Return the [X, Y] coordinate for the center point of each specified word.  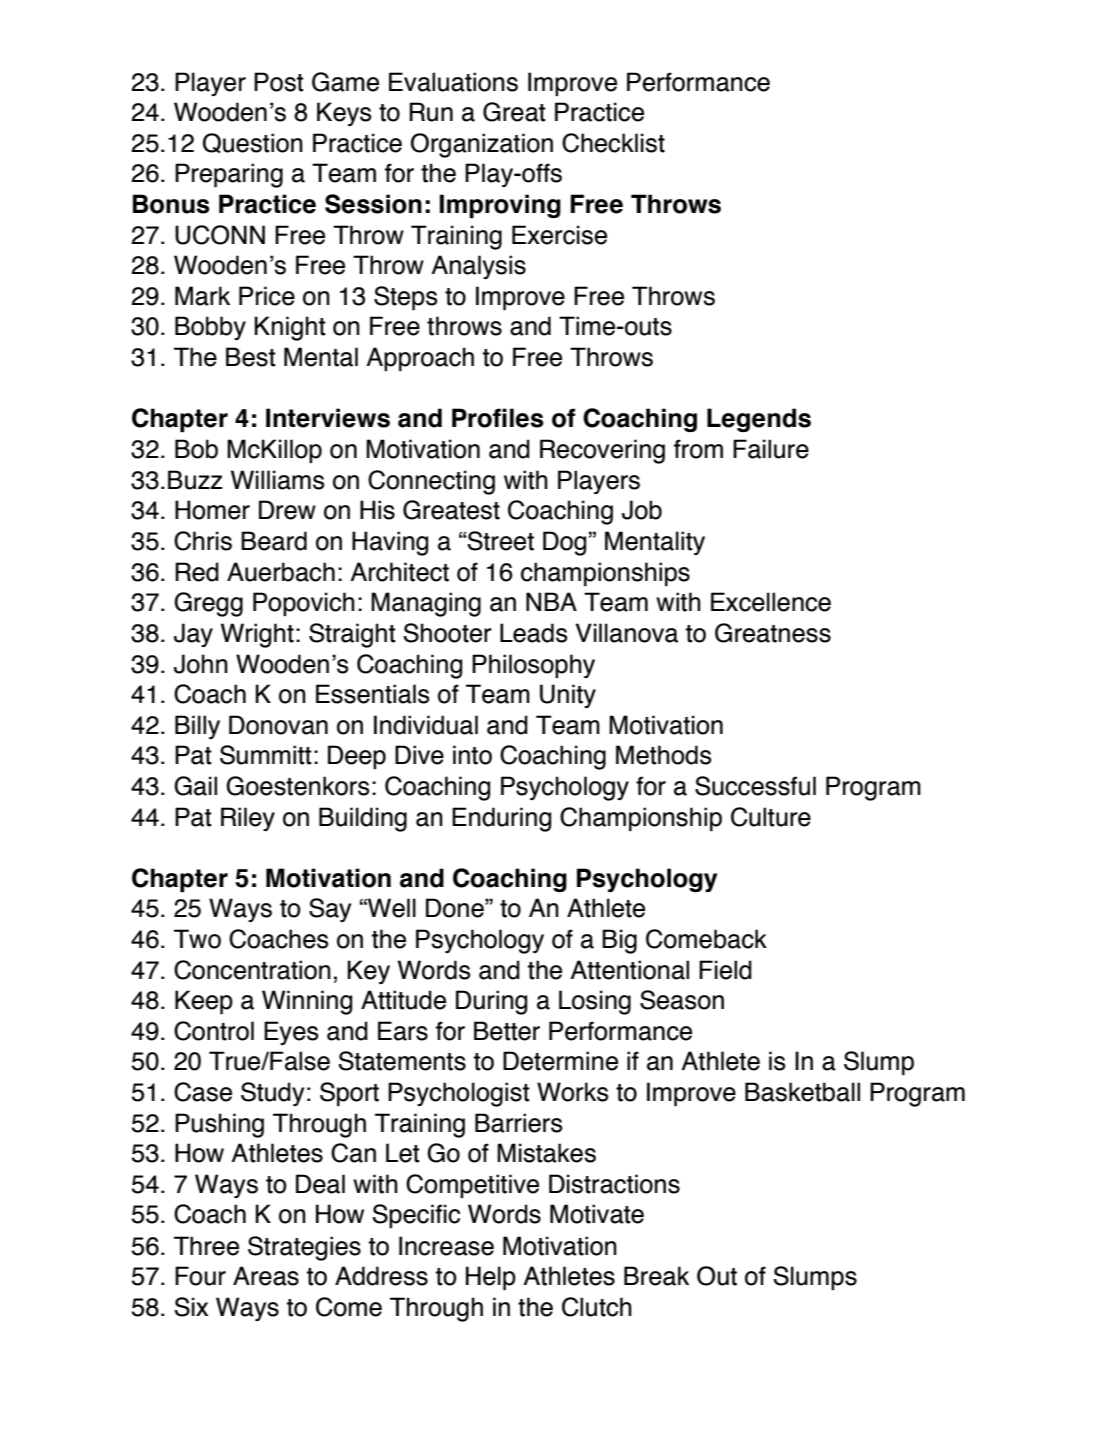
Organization [482, 145]
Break [656, 1276]
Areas [266, 1276]
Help [491, 1278]
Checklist [613, 143]
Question [253, 143]
